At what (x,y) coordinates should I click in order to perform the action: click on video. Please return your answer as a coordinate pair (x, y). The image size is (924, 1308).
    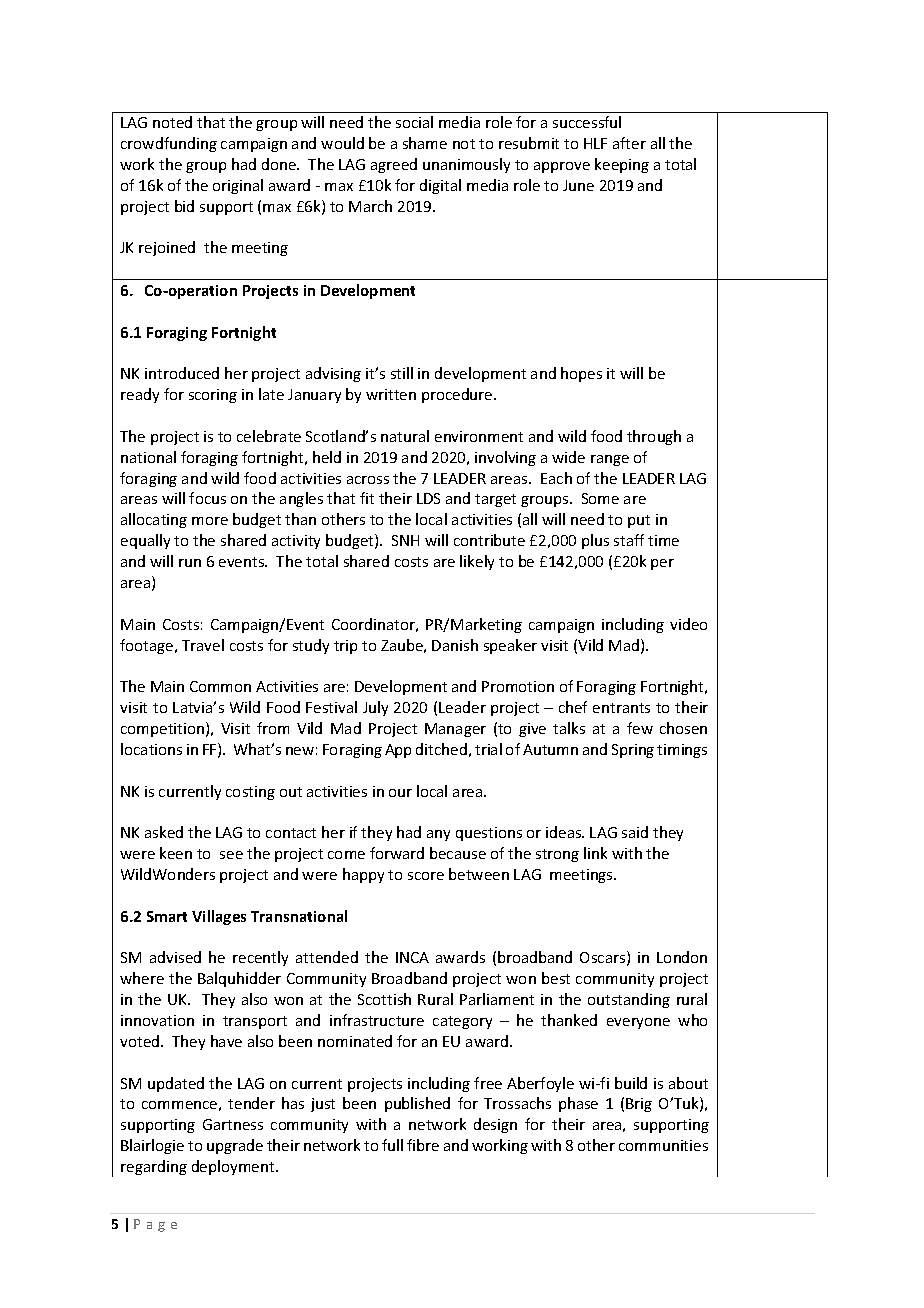
    Looking at the image, I should click on (688, 624).
